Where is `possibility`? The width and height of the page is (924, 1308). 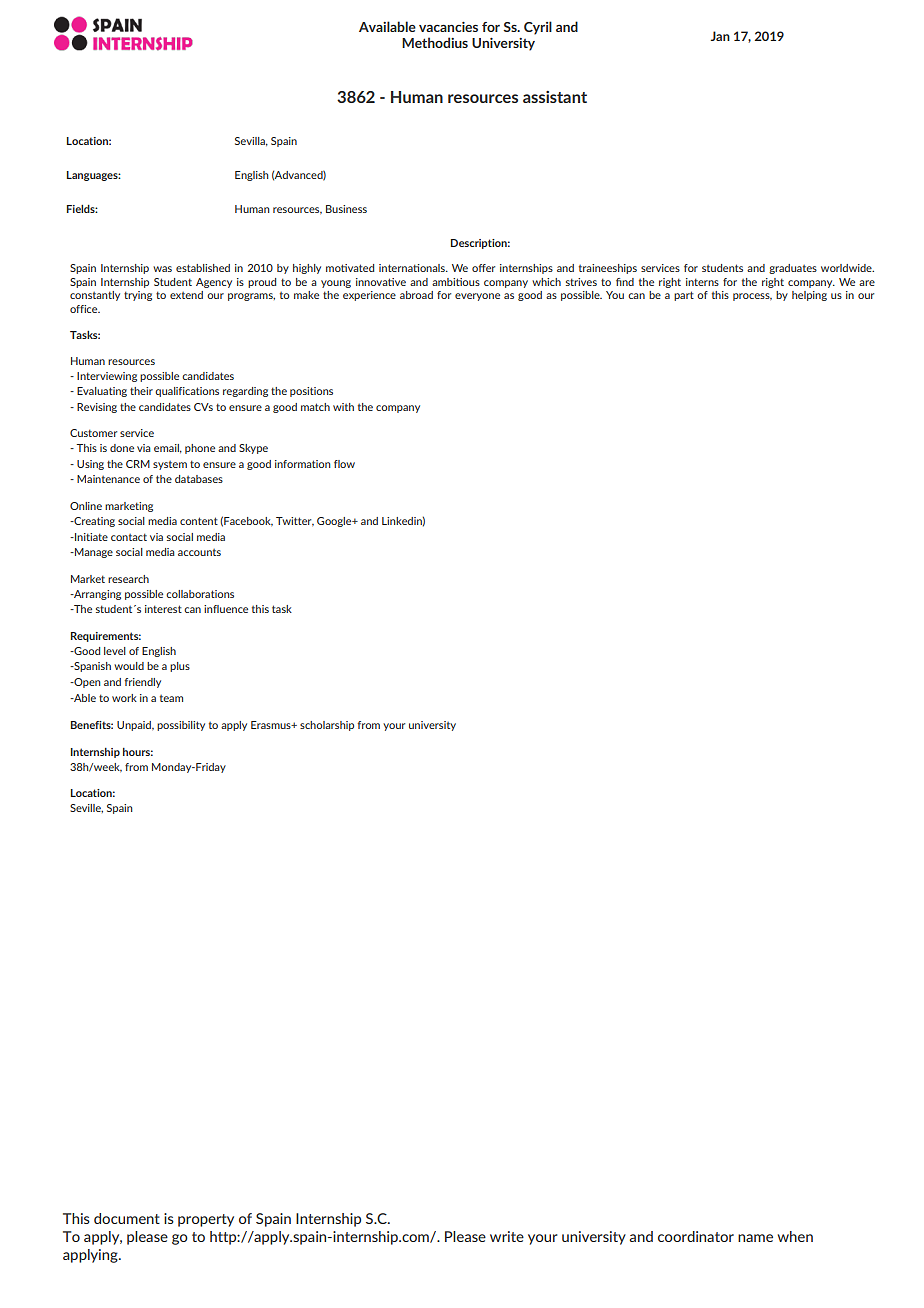 possibility is located at coordinates (181, 726).
